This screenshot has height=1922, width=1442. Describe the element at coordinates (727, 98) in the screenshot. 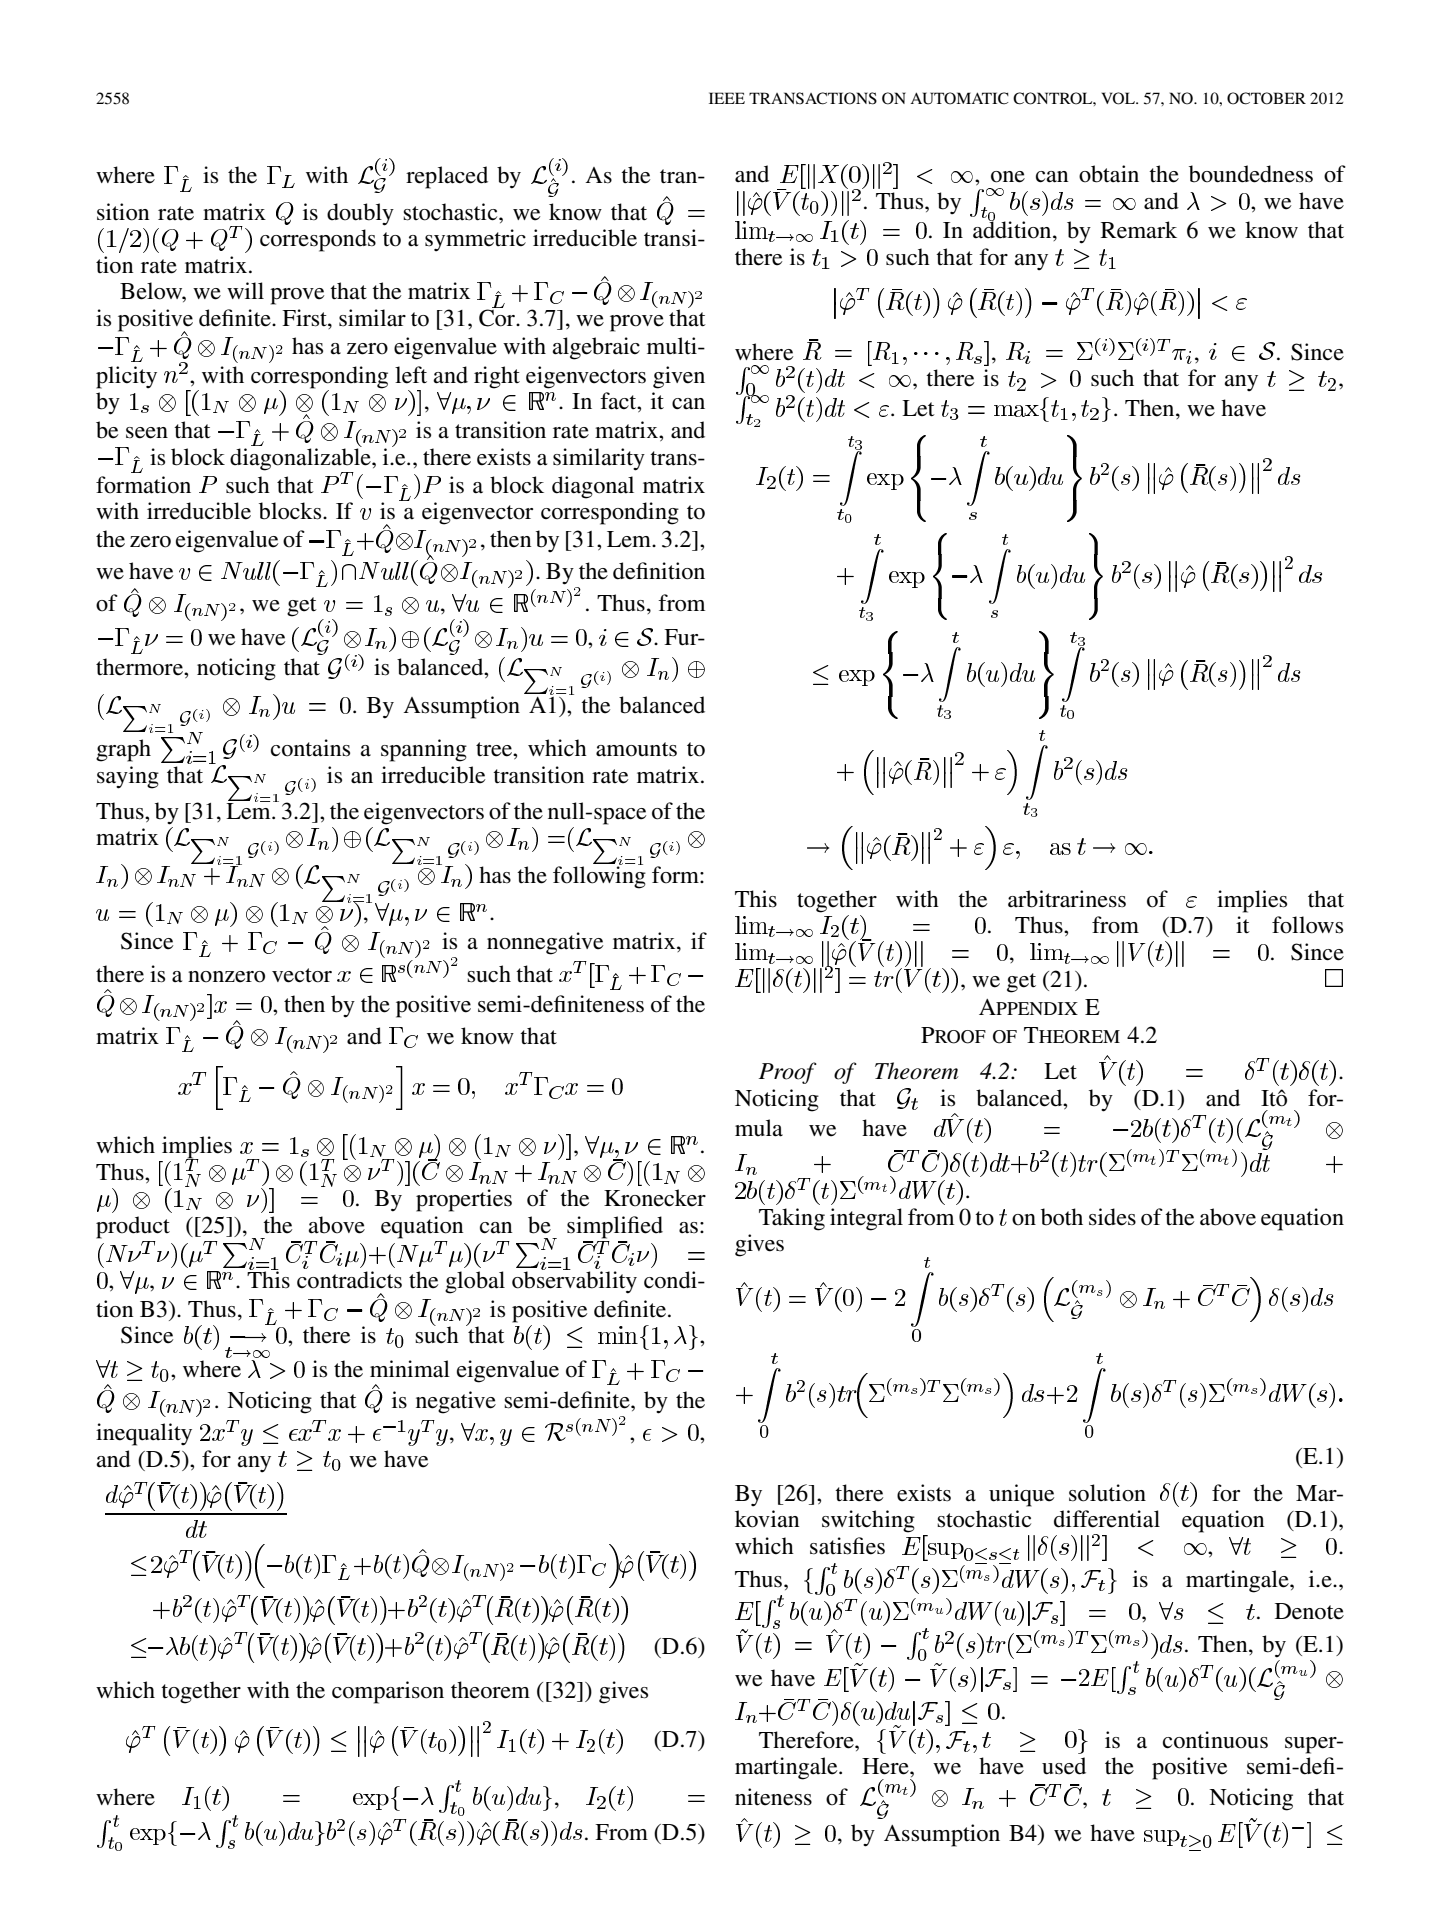

I see `IEEE` at that location.
